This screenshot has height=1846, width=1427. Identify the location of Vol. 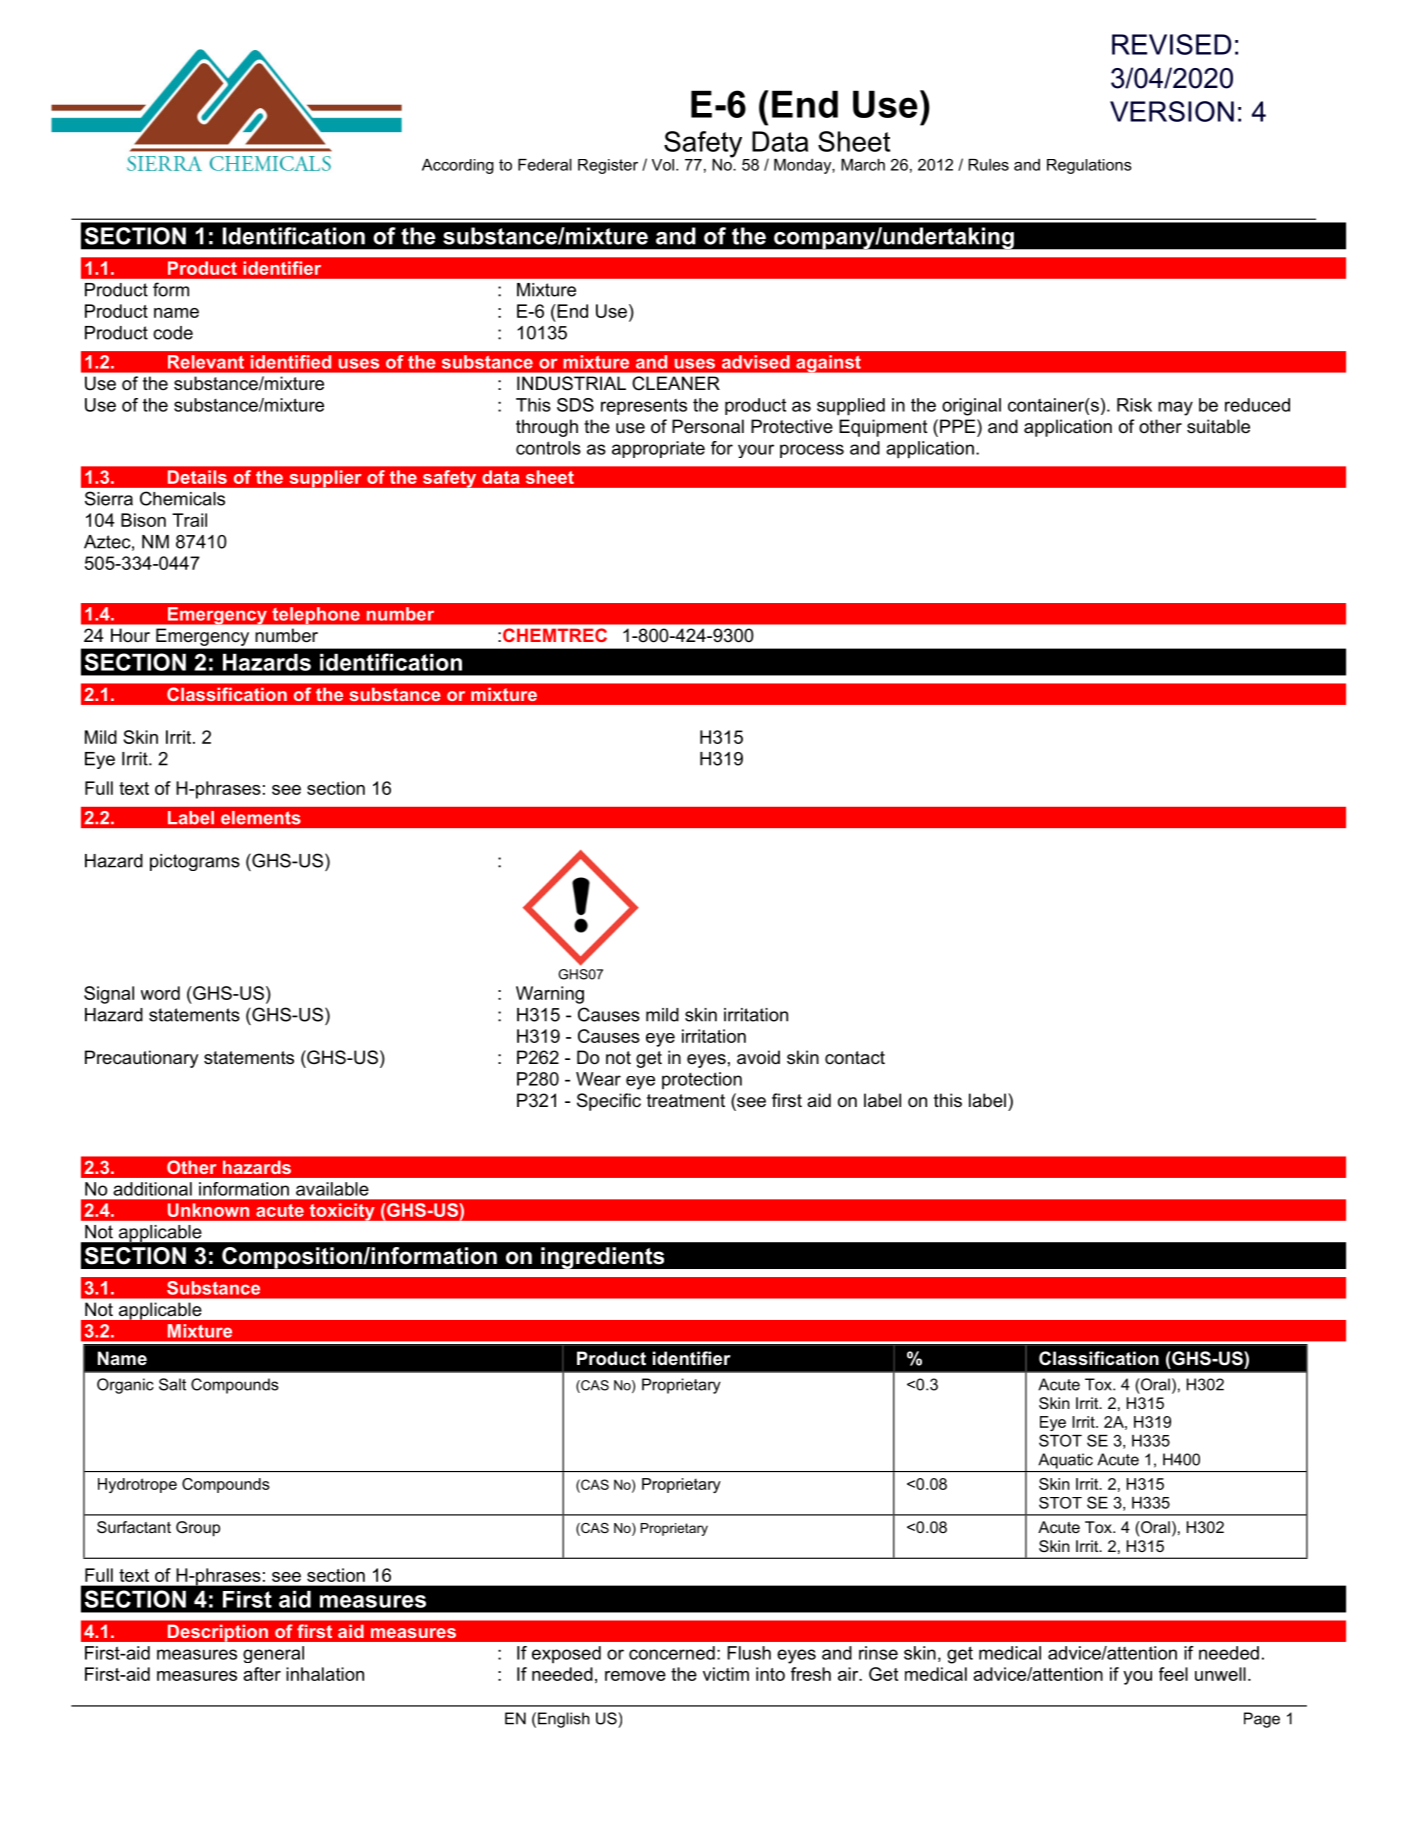
(663, 165).
